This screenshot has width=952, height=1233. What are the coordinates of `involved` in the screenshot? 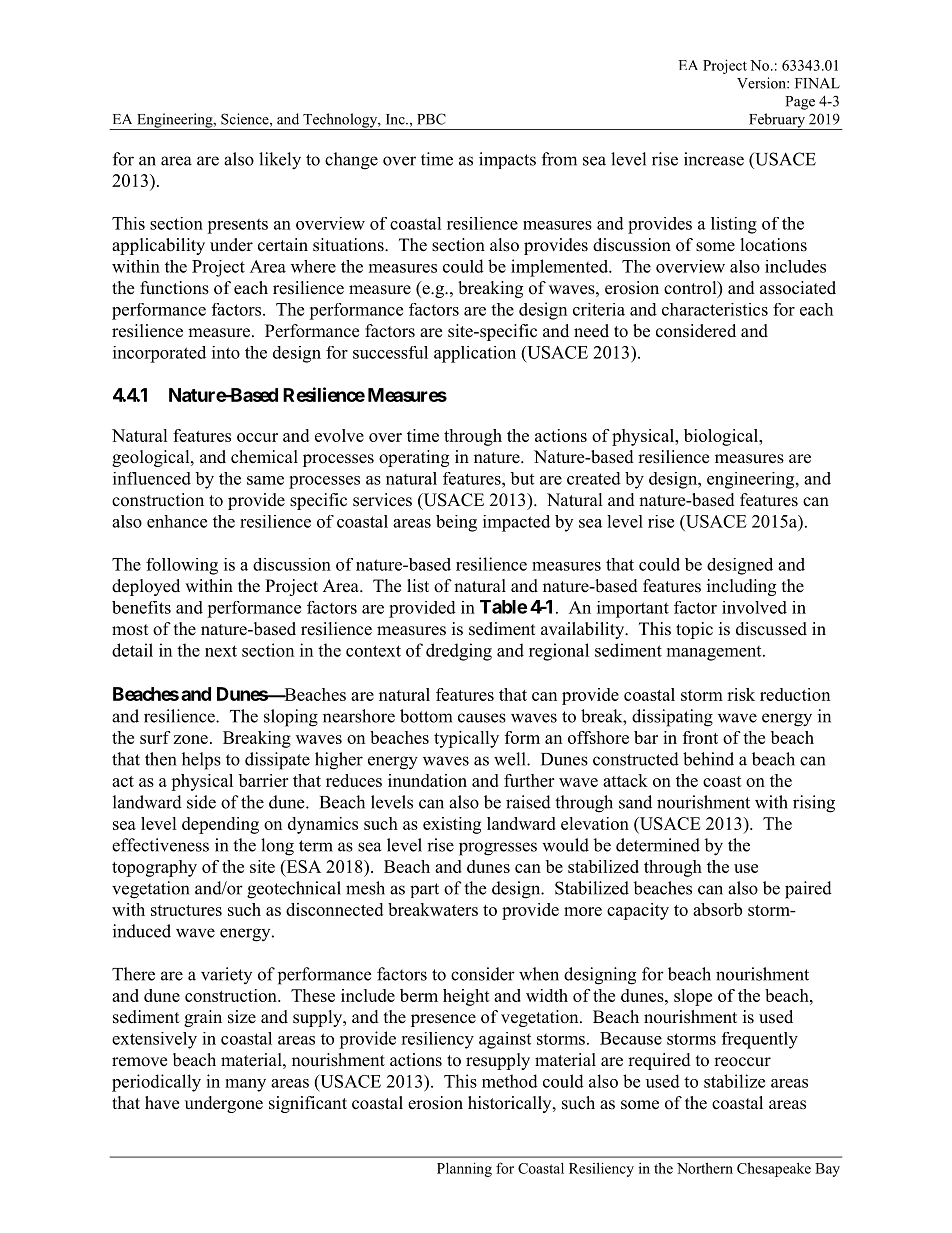 It's located at (754, 607).
